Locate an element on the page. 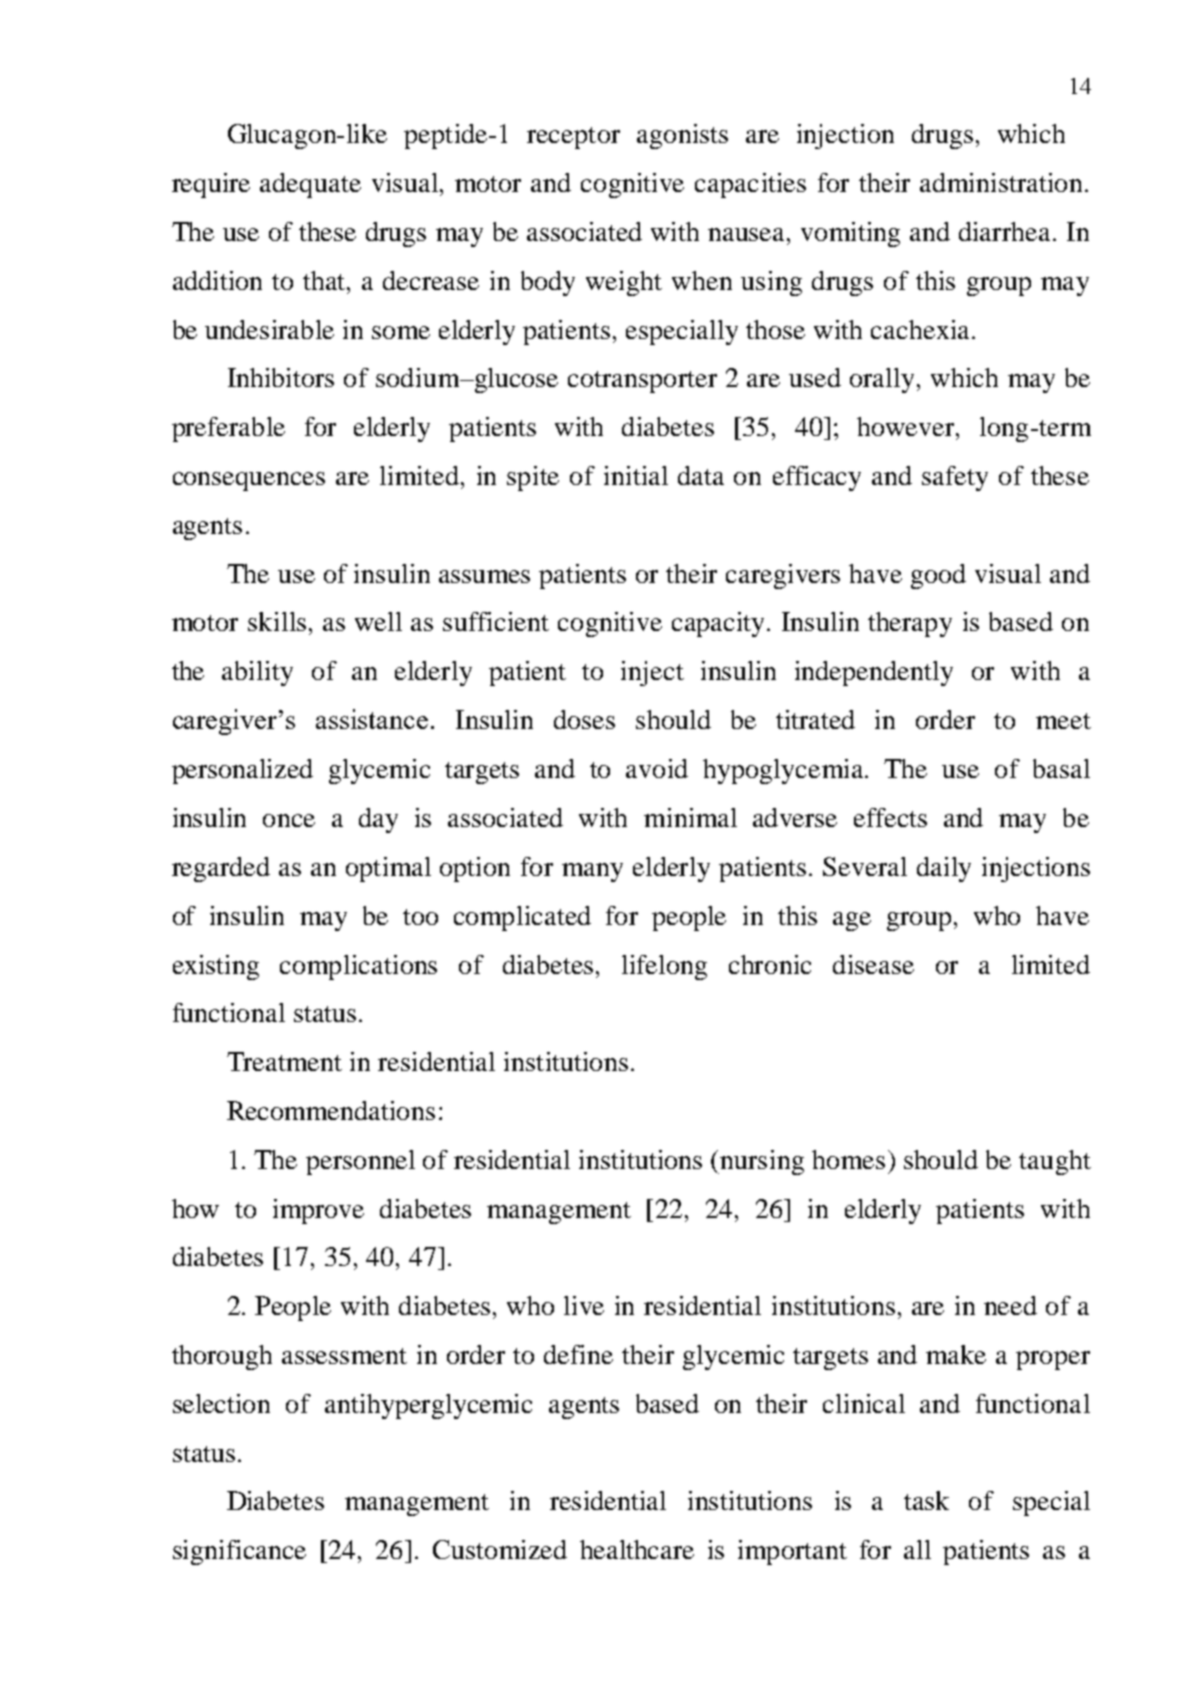 This page has width=1203, height=1702. daily is located at coordinates (944, 869).
